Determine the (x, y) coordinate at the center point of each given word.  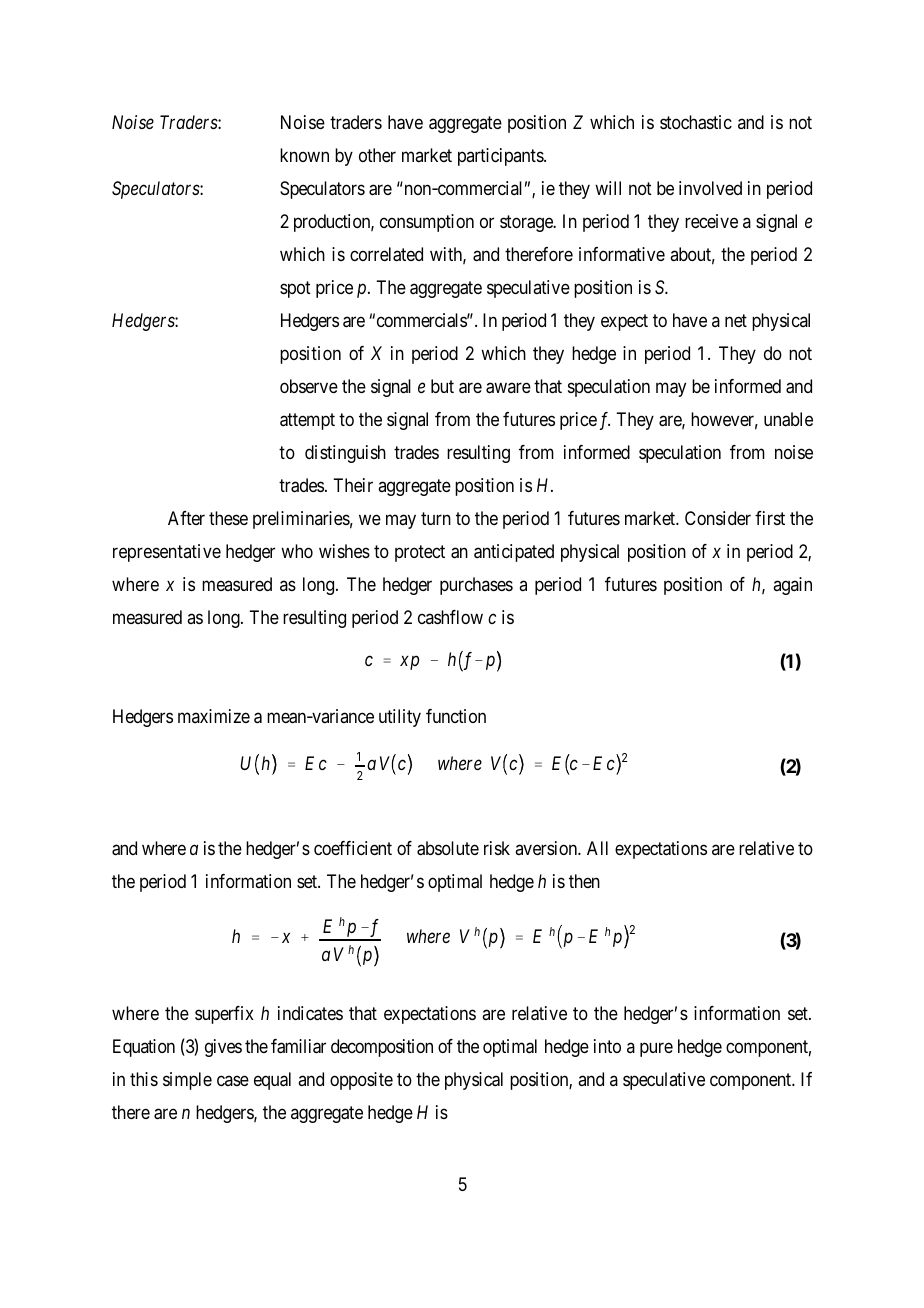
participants (501, 157)
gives (223, 1048)
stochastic (696, 122)
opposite (361, 1081)
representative (167, 553)
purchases (476, 586)
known (304, 155)
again (792, 586)
